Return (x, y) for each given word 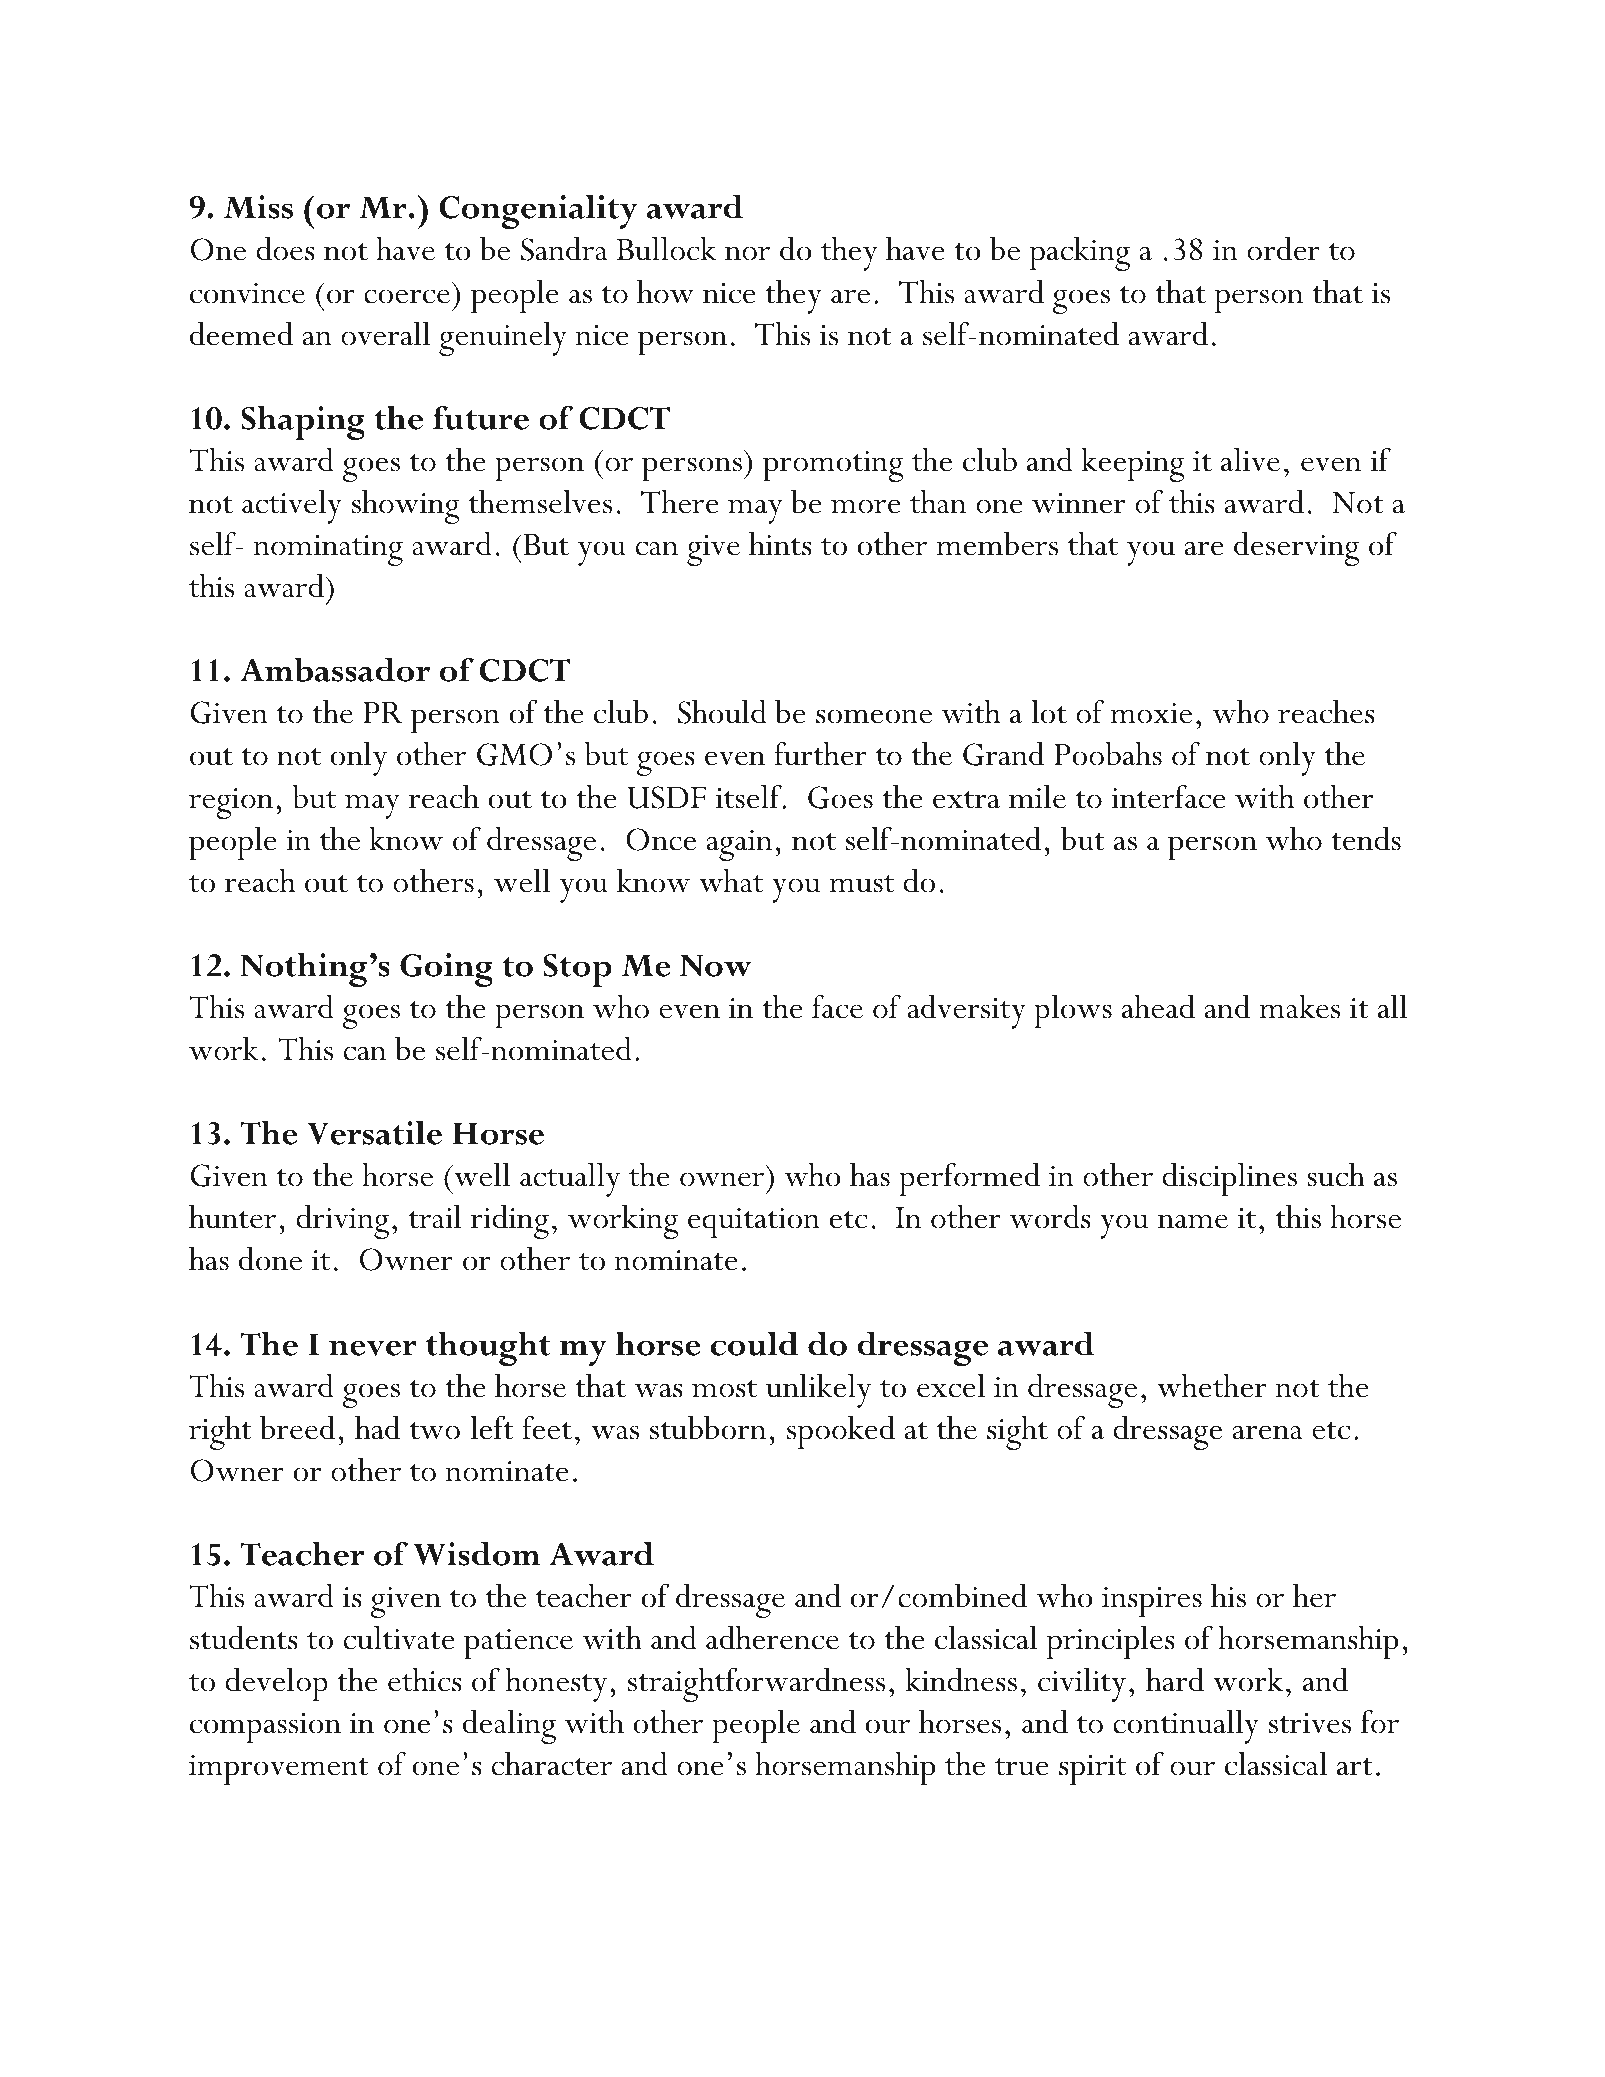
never (373, 1348)
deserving (1296, 549)
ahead (1158, 1007)
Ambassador (335, 670)
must (862, 884)
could (755, 1344)
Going (446, 970)
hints (780, 544)
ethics (425, 1680)
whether (1212, 1386)
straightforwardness (756, 1685)
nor (747, 253)
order (1283, 249)
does (285, 249)
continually (1186, 1727)
